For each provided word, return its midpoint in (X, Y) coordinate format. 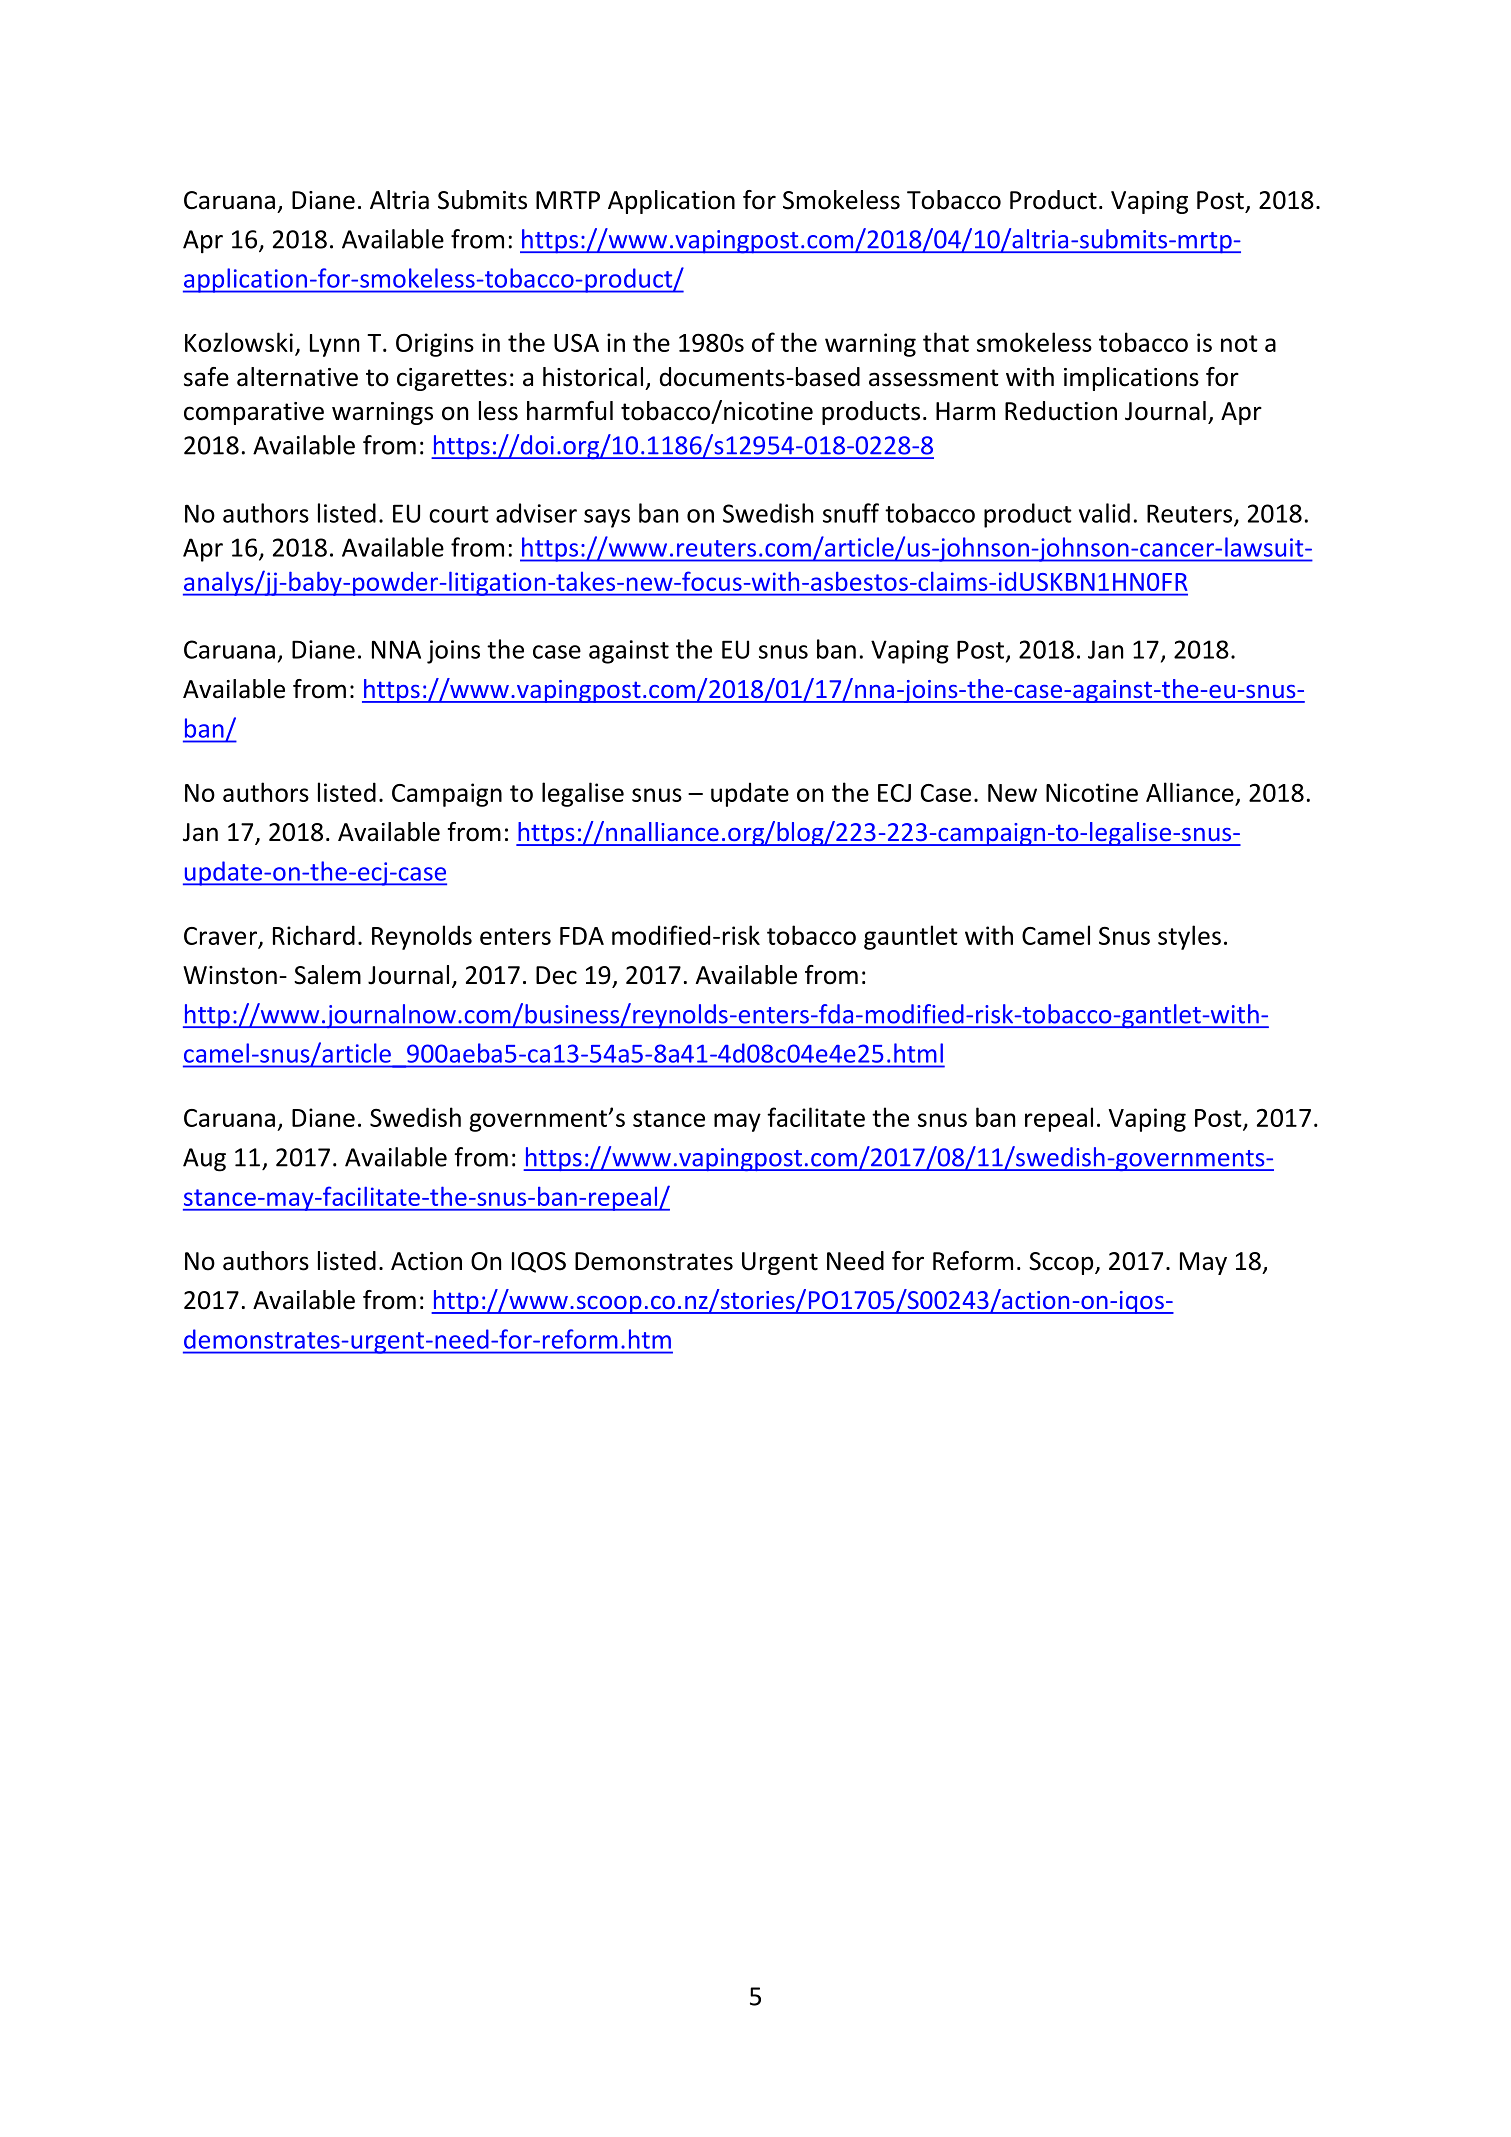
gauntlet (911, 937)
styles (1189, 937)
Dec (556, 975)
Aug (204, 1160)
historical (593, 377)
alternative (297, 377)
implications (1131, 379)
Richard (314, 935)
